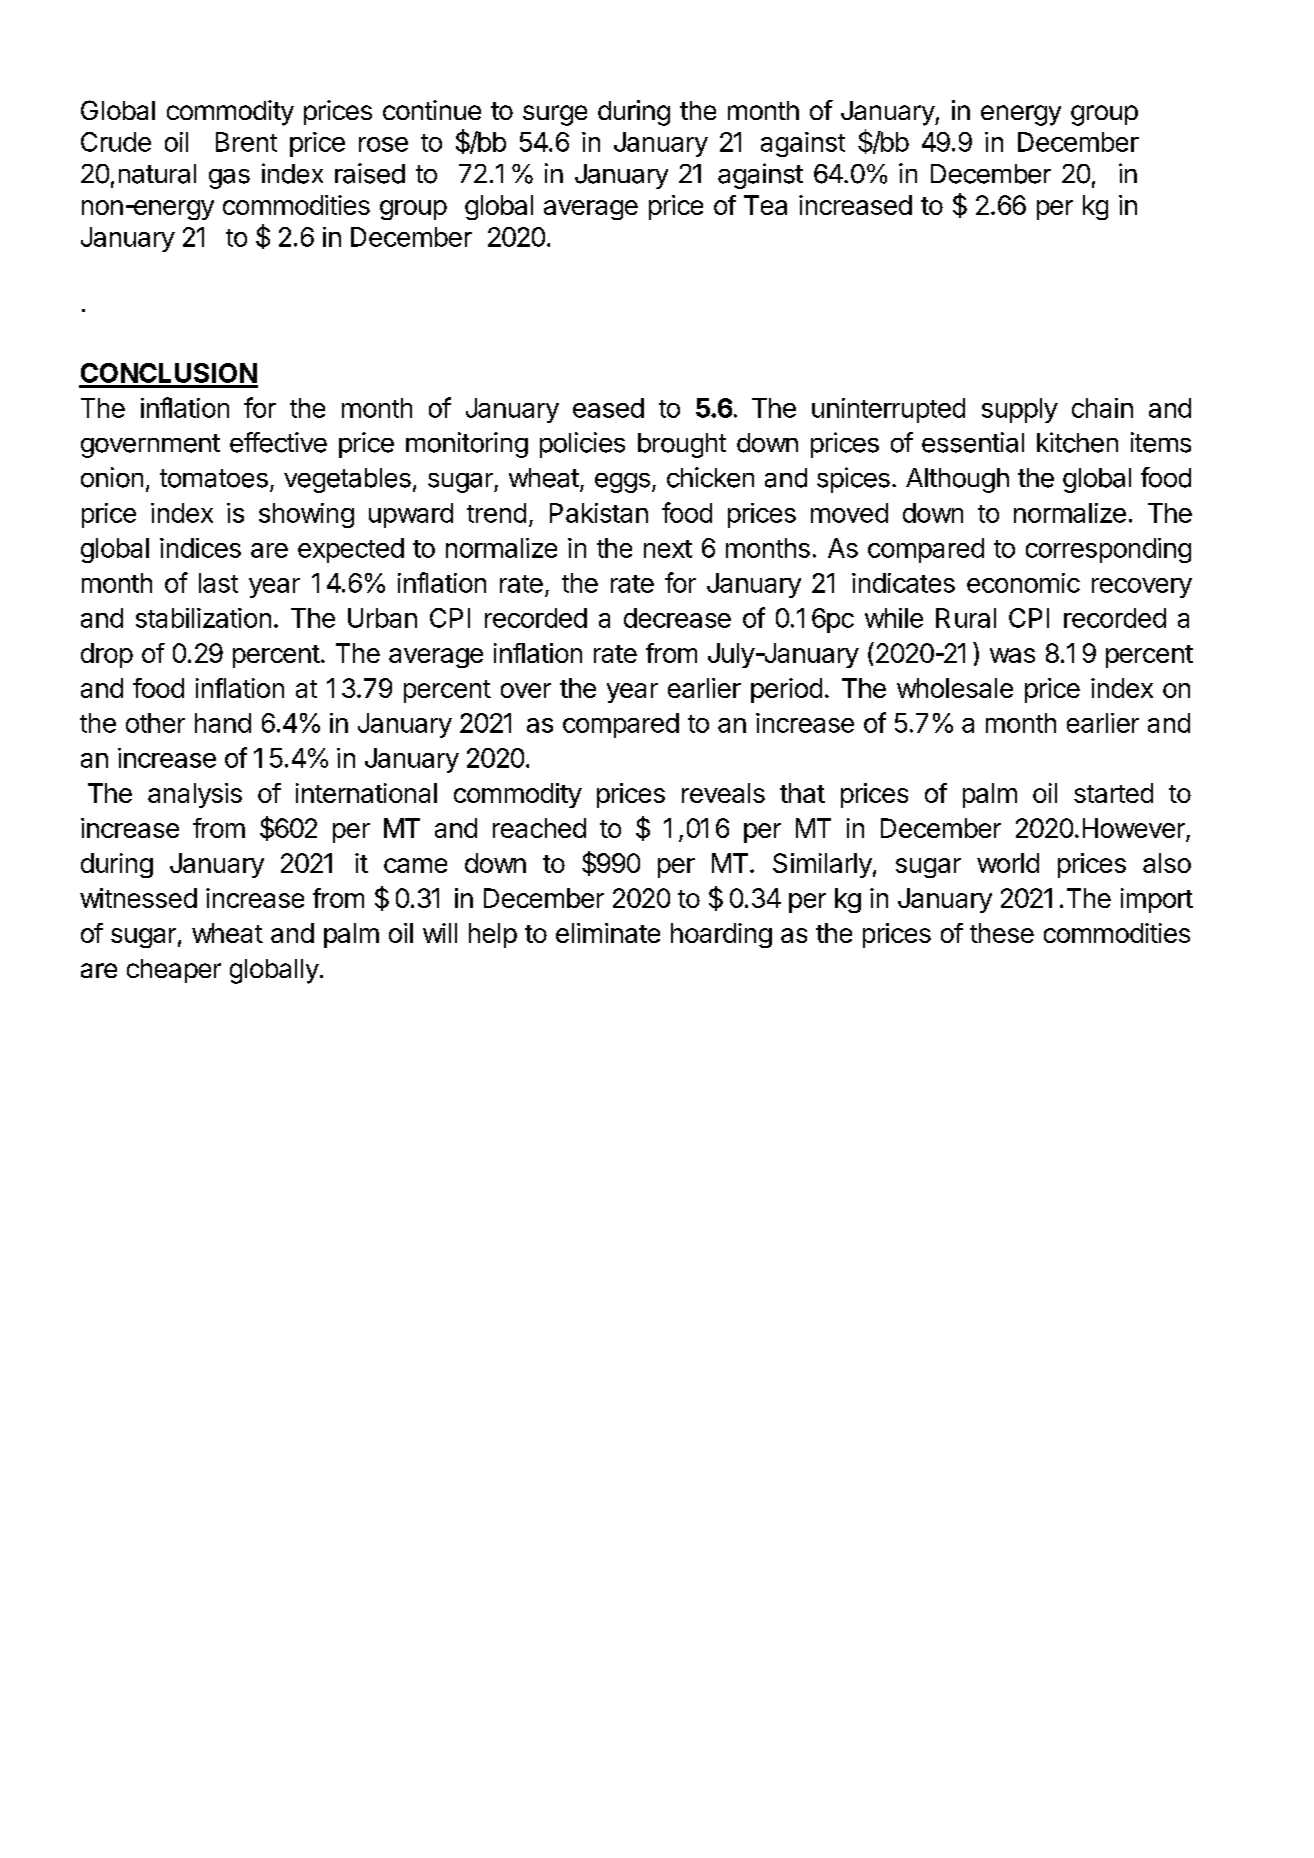 This image has height=1858, width=1314. What do you see at coordinates (246, 142) in the image?
I see `Brent` at bounding box center [246, 142].
